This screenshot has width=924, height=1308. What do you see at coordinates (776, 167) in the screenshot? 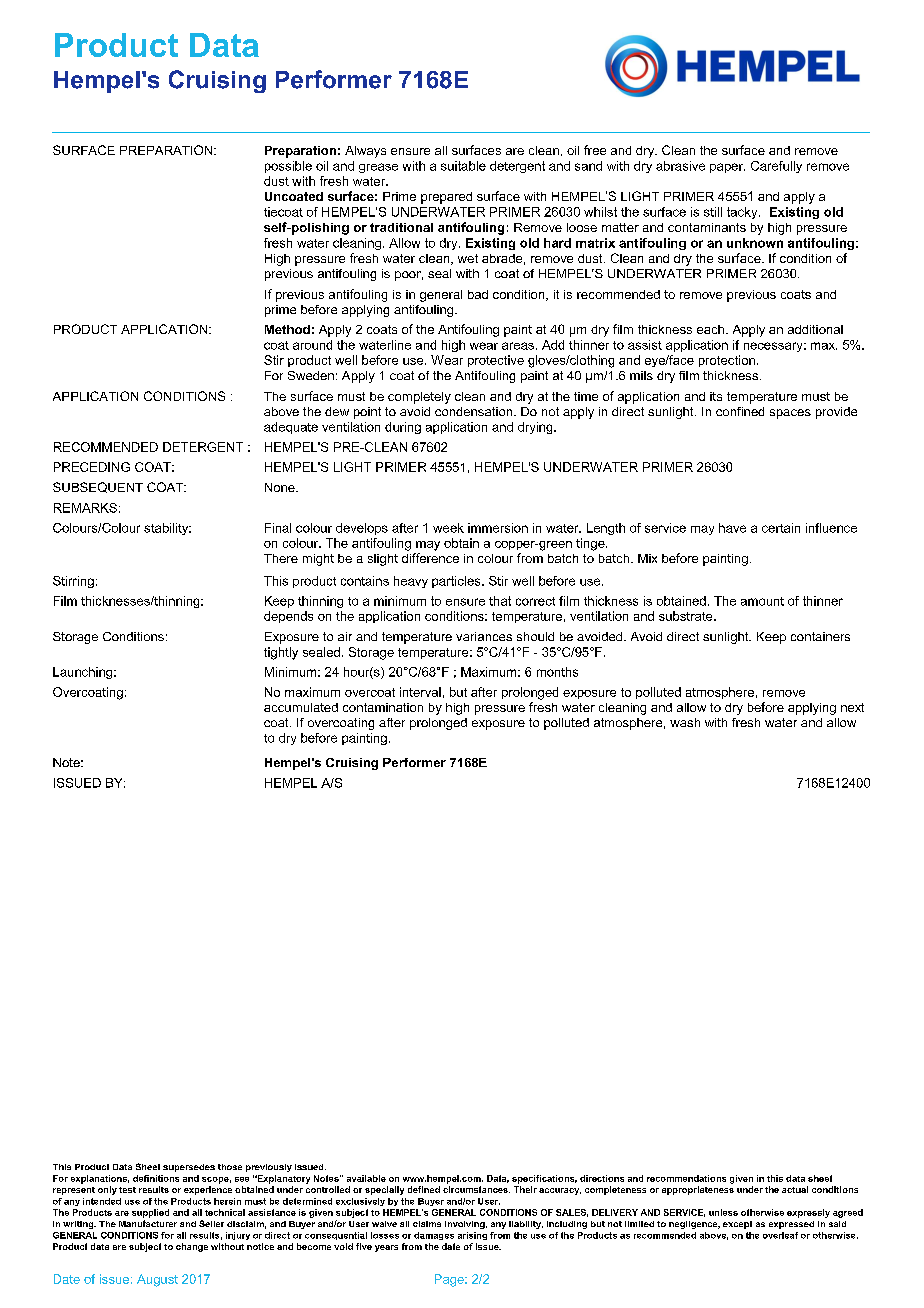
I see `Carefully` at bounding box center [776, 167].
